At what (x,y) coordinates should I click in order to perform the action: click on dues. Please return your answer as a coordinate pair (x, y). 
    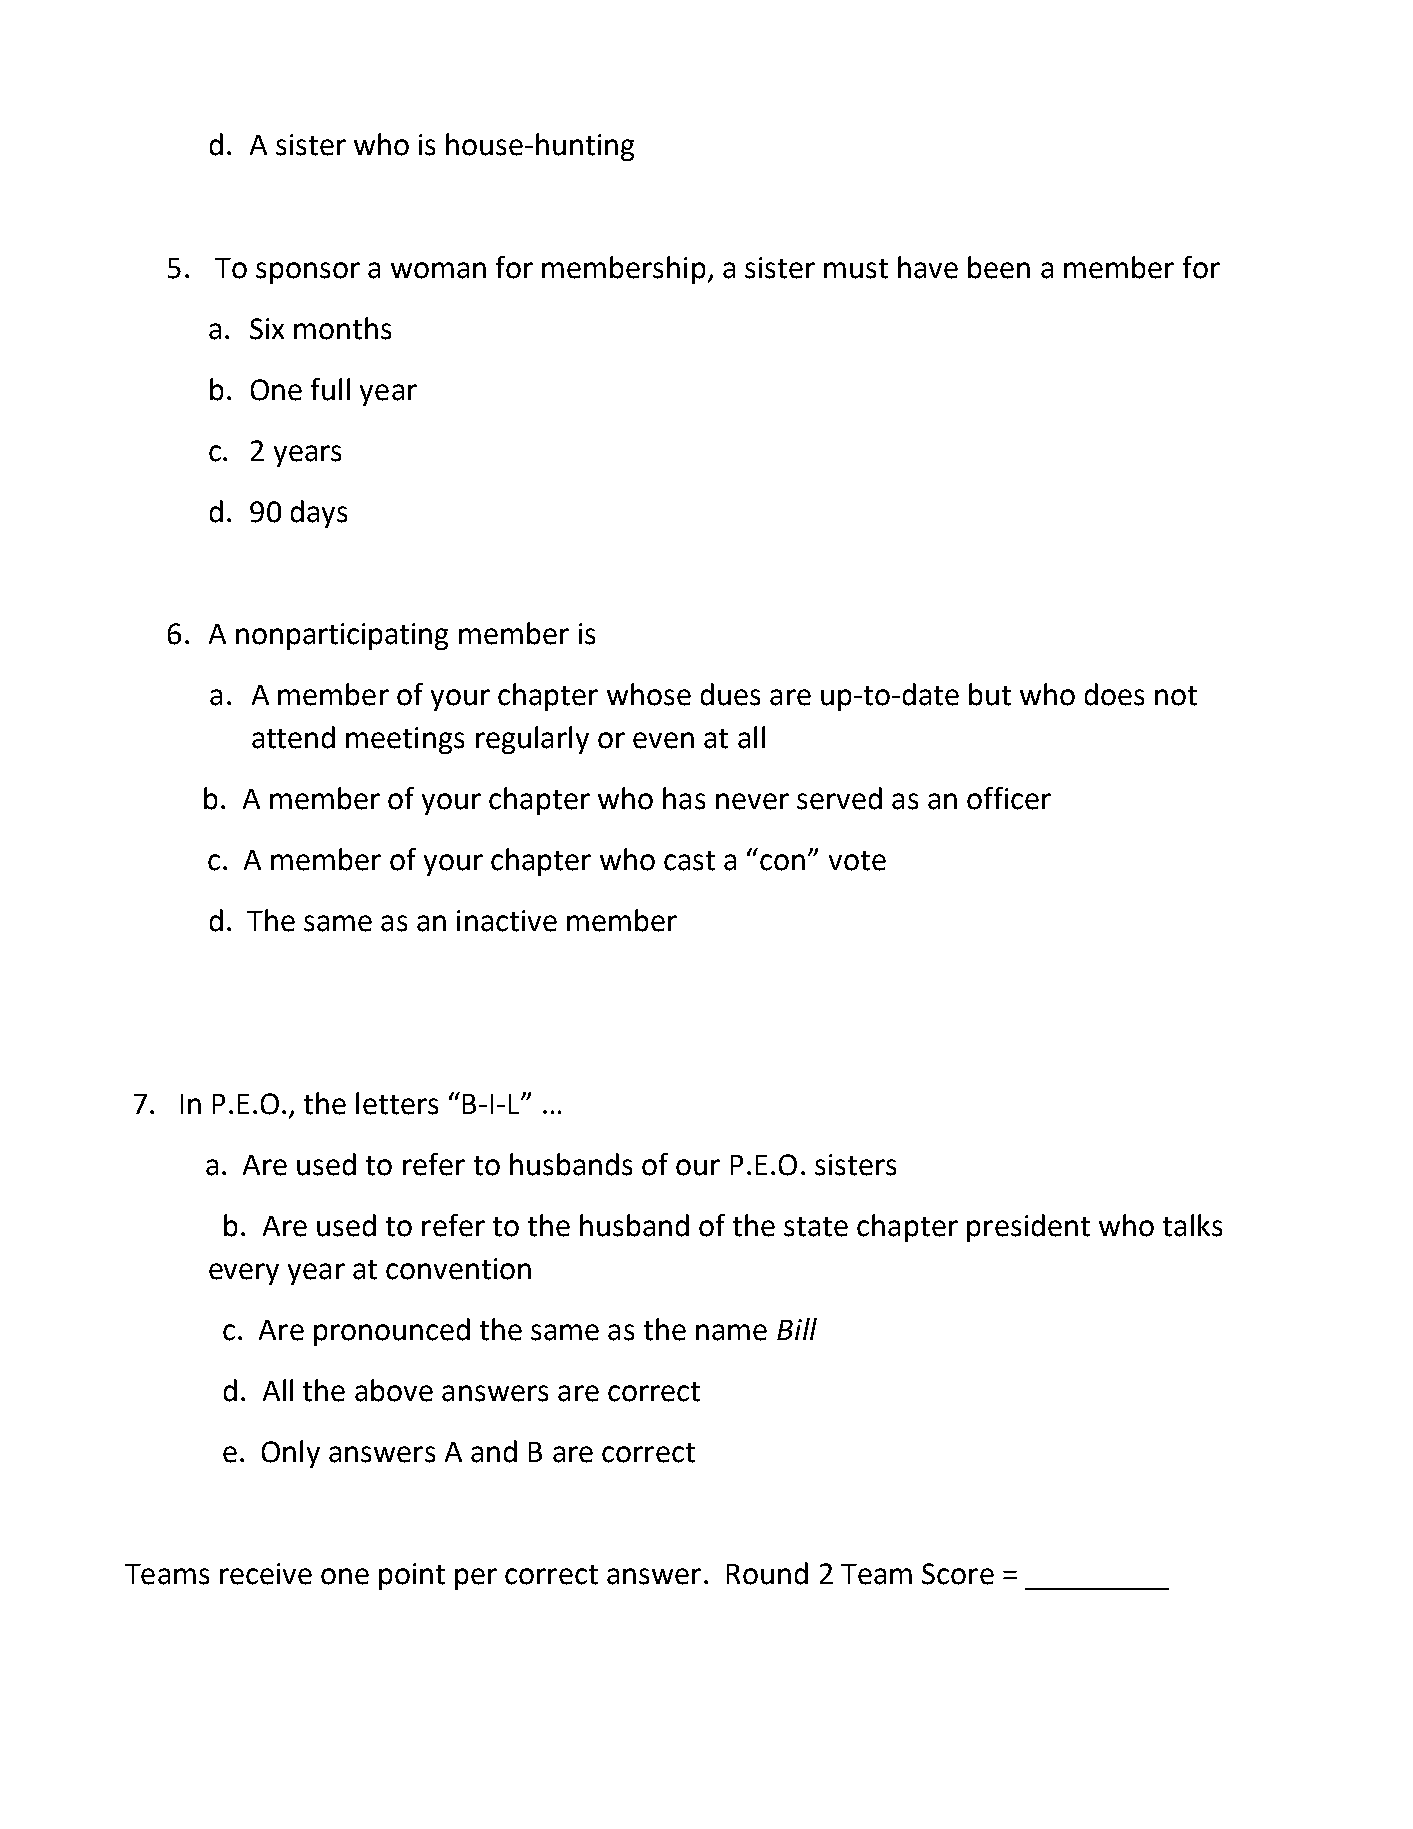
    Looking at the image, I should click on (730, 694).
